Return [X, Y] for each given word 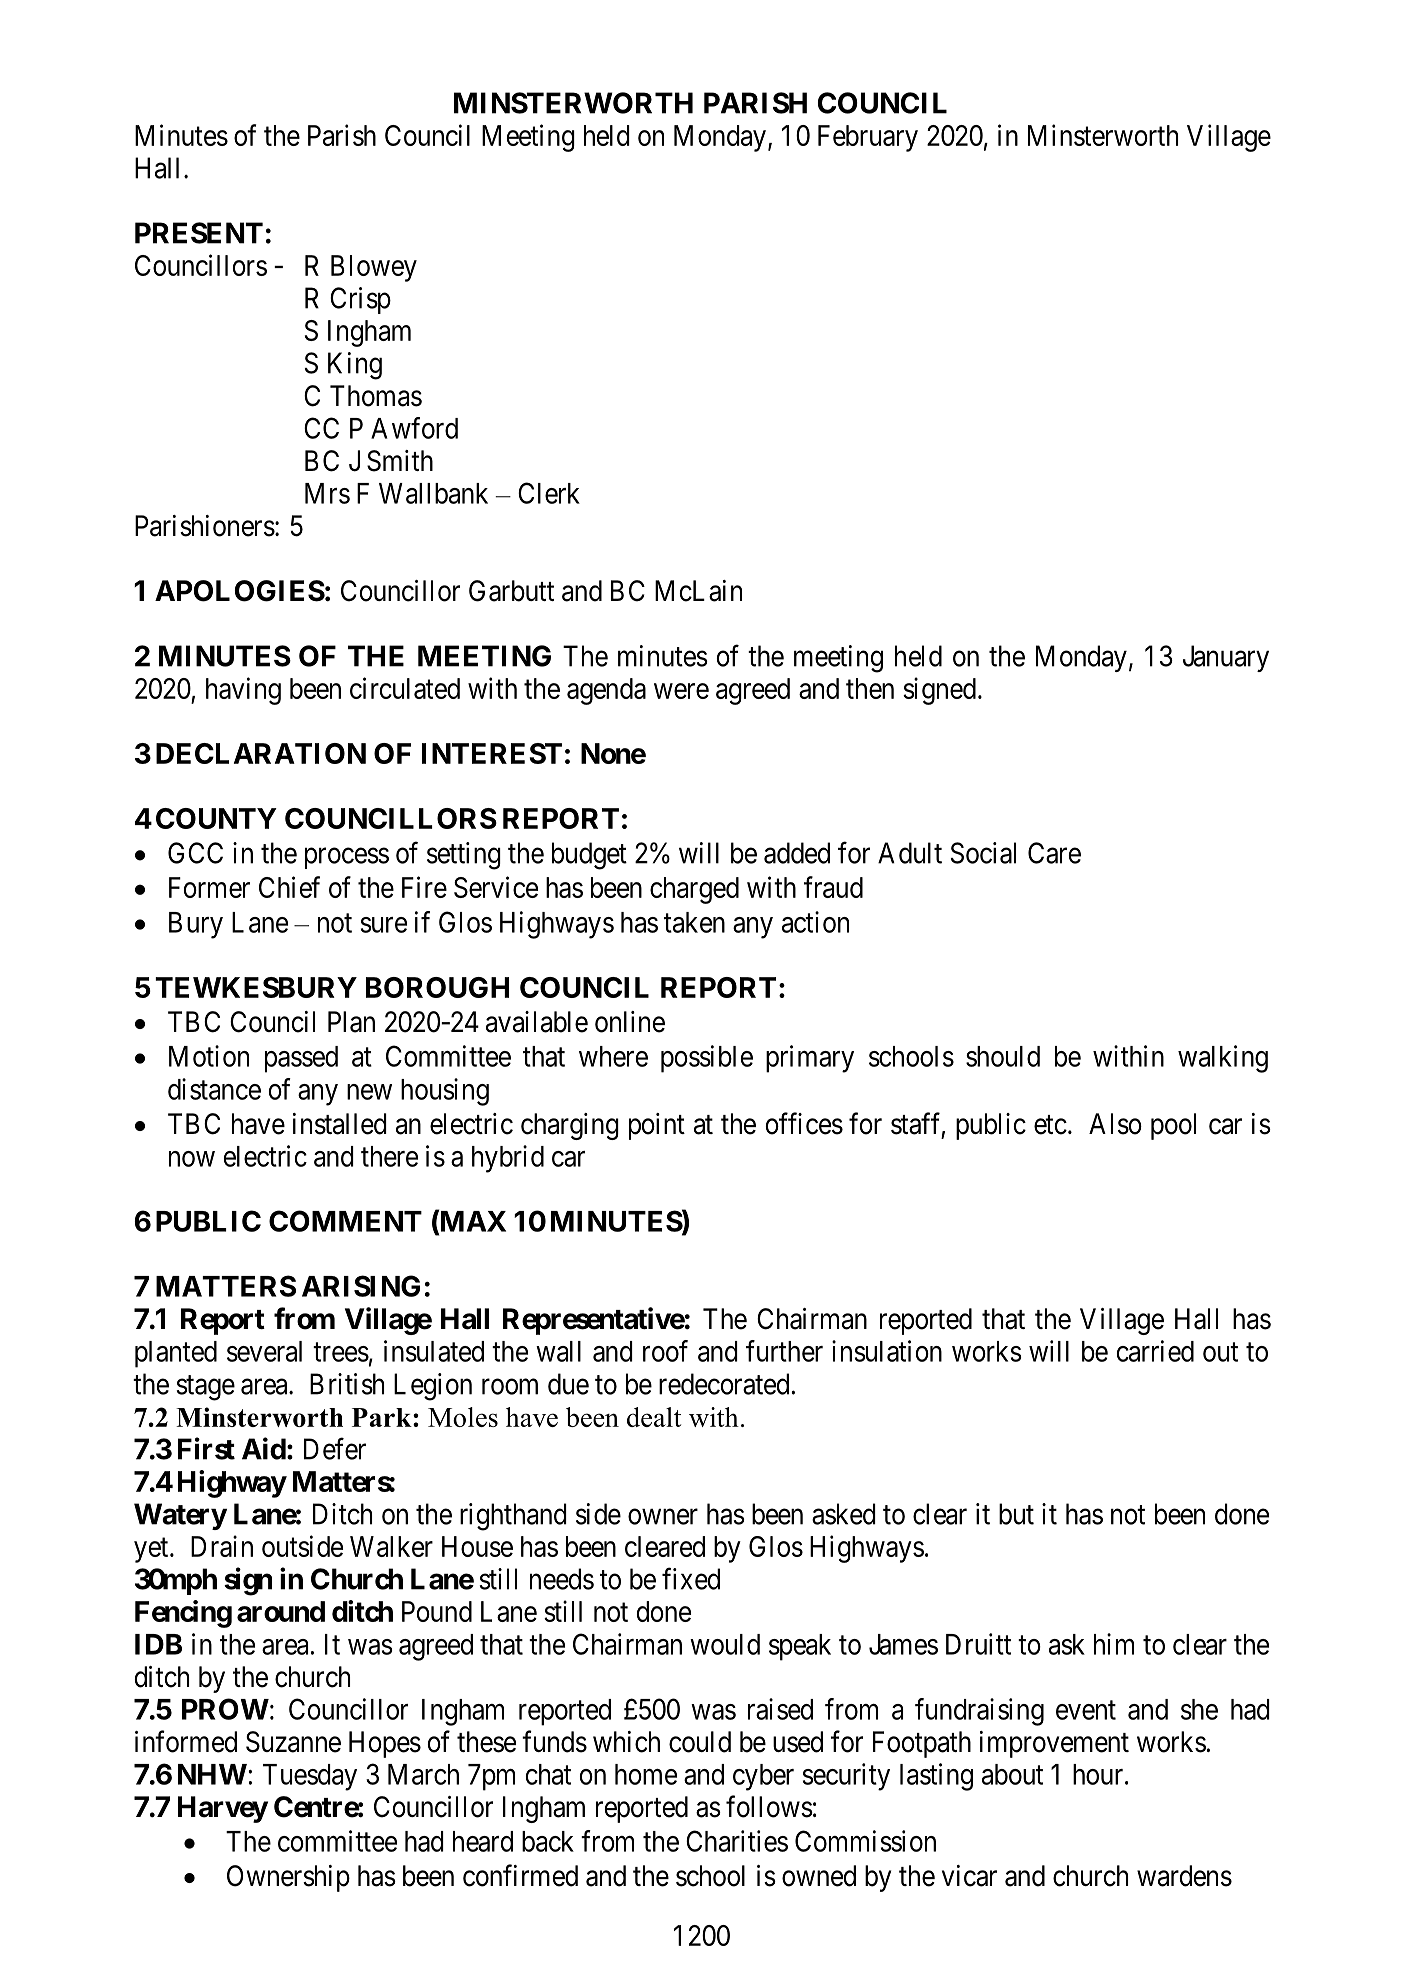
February [868, 138]
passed [301, 1059]
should [1003, 1056]
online [630, 1022]
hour [1099, 1774]
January [1226, 658]
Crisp [360, 300]
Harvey [223, 1809]
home [646, 1774]
